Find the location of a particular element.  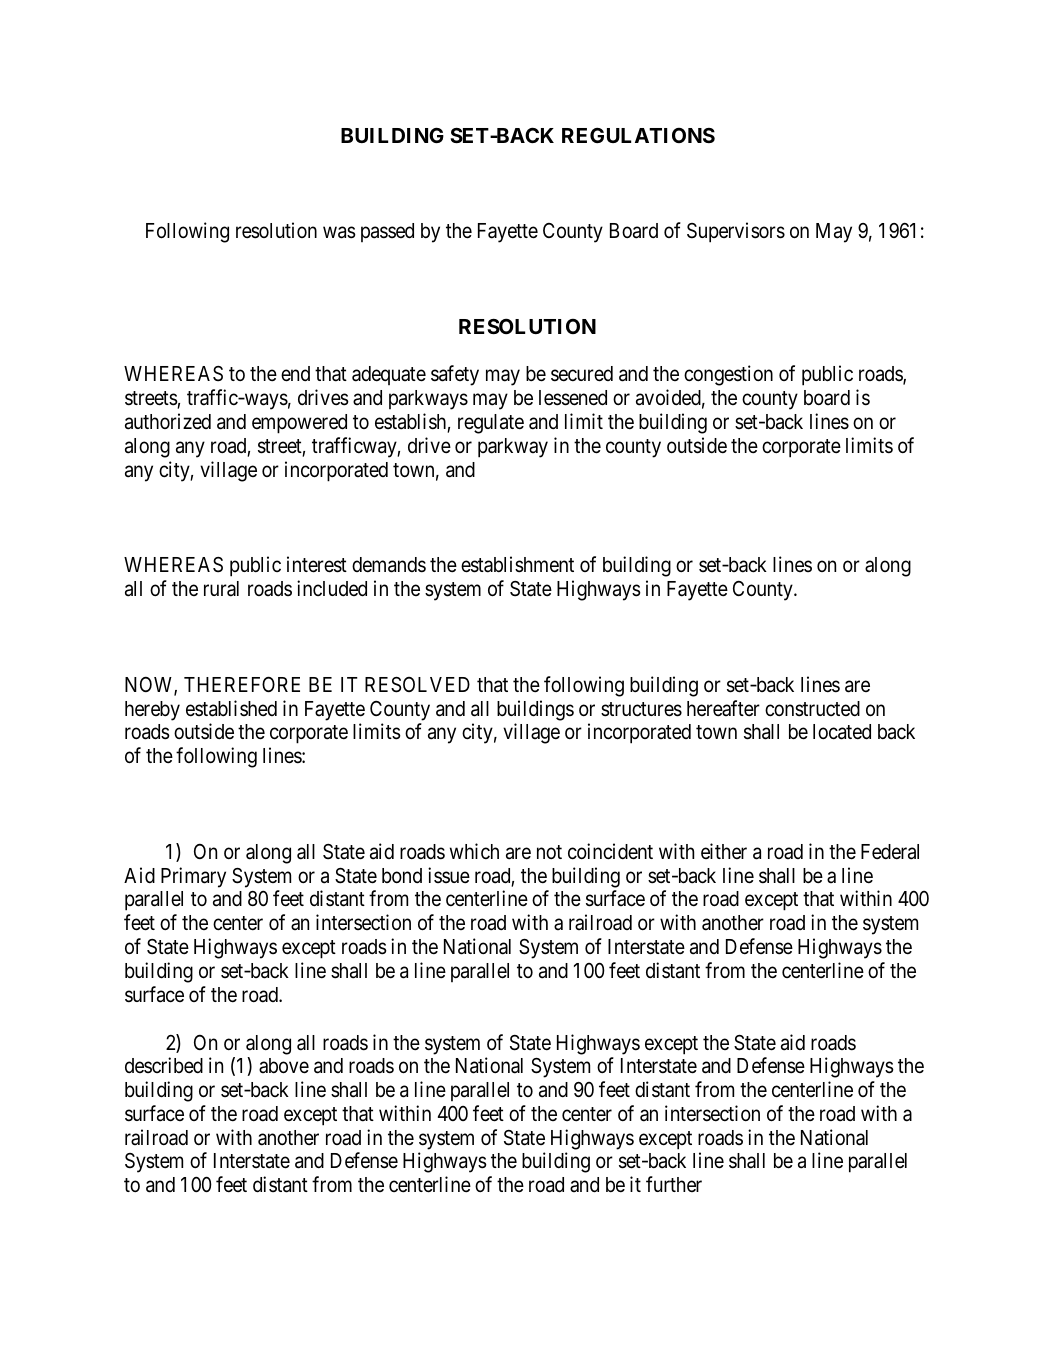

constructed is located at coordinates (812, 709).
